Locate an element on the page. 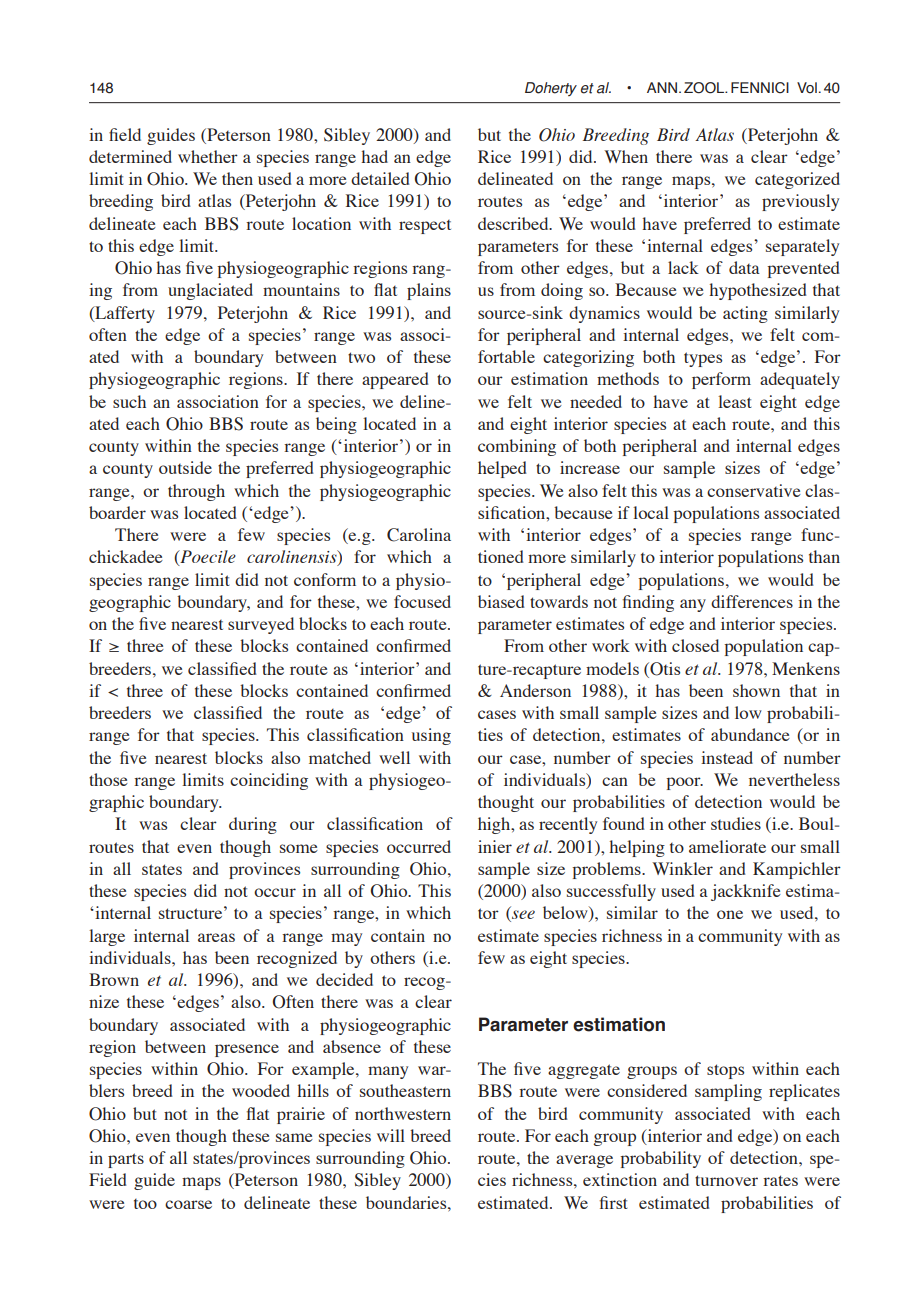 The width and height of the document is (924, 1314). turnover is located at coordinates (726, 1180).
